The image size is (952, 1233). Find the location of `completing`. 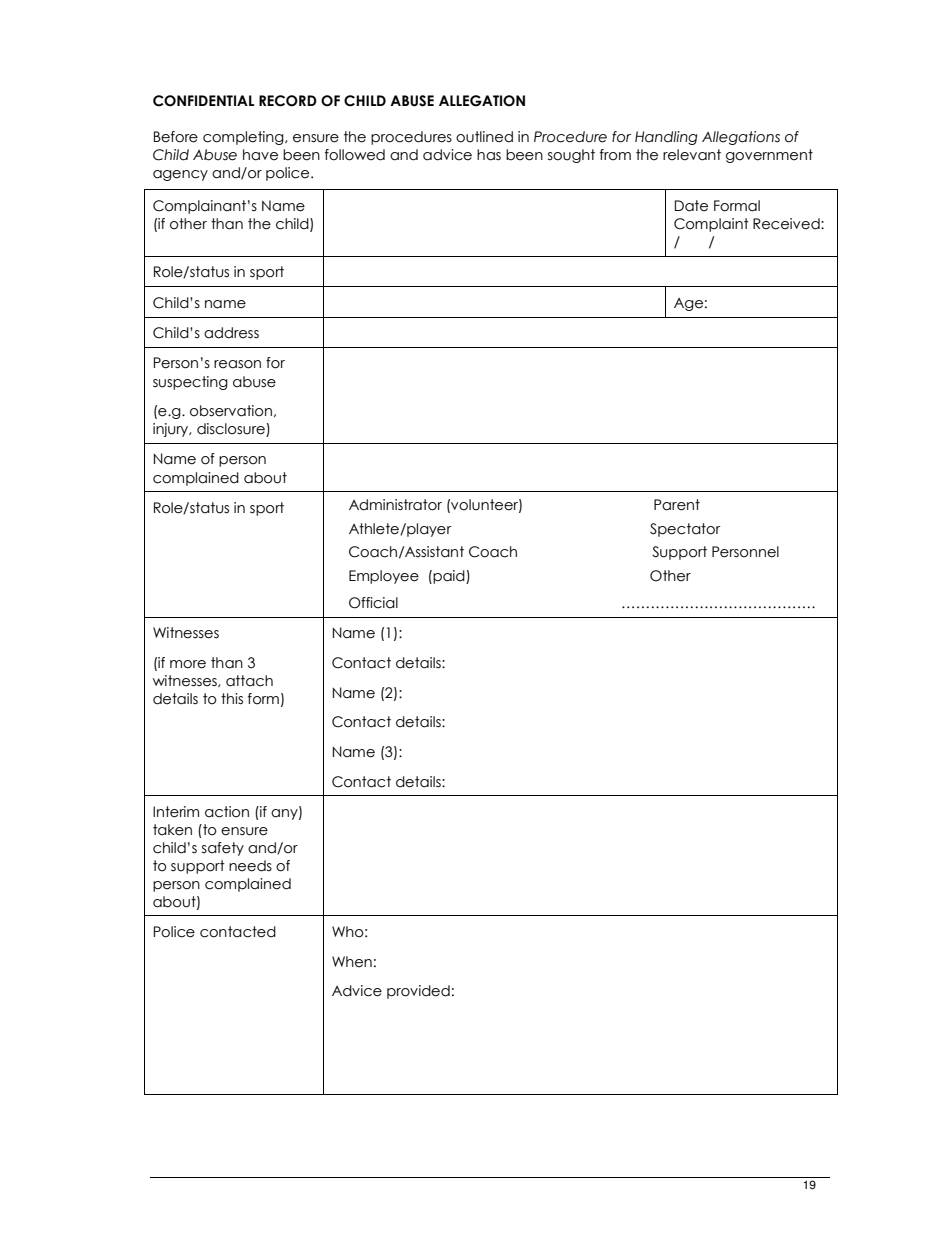

completing is located at coordinates (244, 138).
